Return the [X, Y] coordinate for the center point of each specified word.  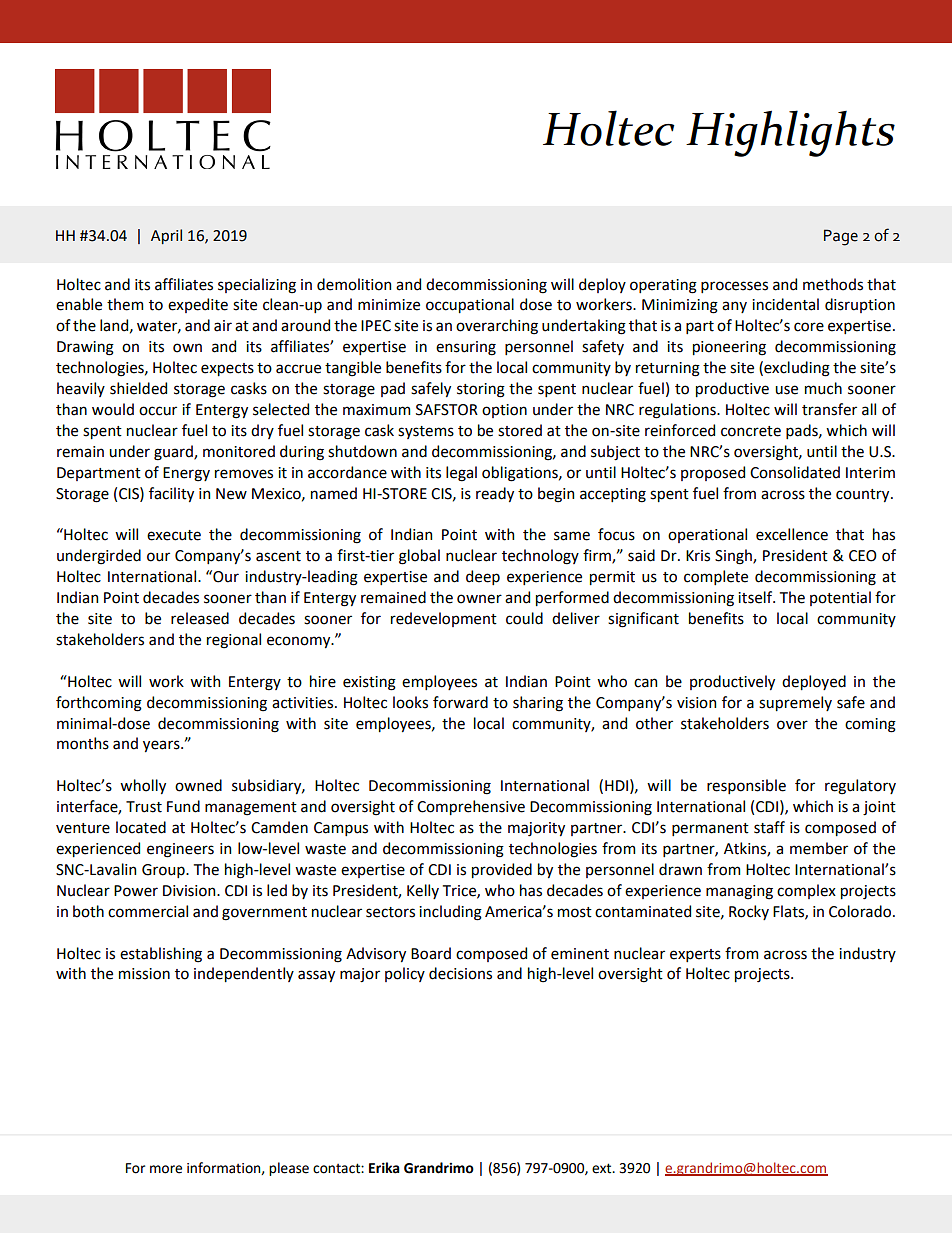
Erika [384, 1168]
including [450, 913]
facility [171, 494]
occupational [470, 305]
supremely [795, 703]
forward [460, 702]
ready [495, 494]
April [166, 236]
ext [603, 1168]
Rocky [749, 912]
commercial [148, 911]
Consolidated [795, 472]
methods [833, 284]
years [162, 746]
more [166, 1169]
